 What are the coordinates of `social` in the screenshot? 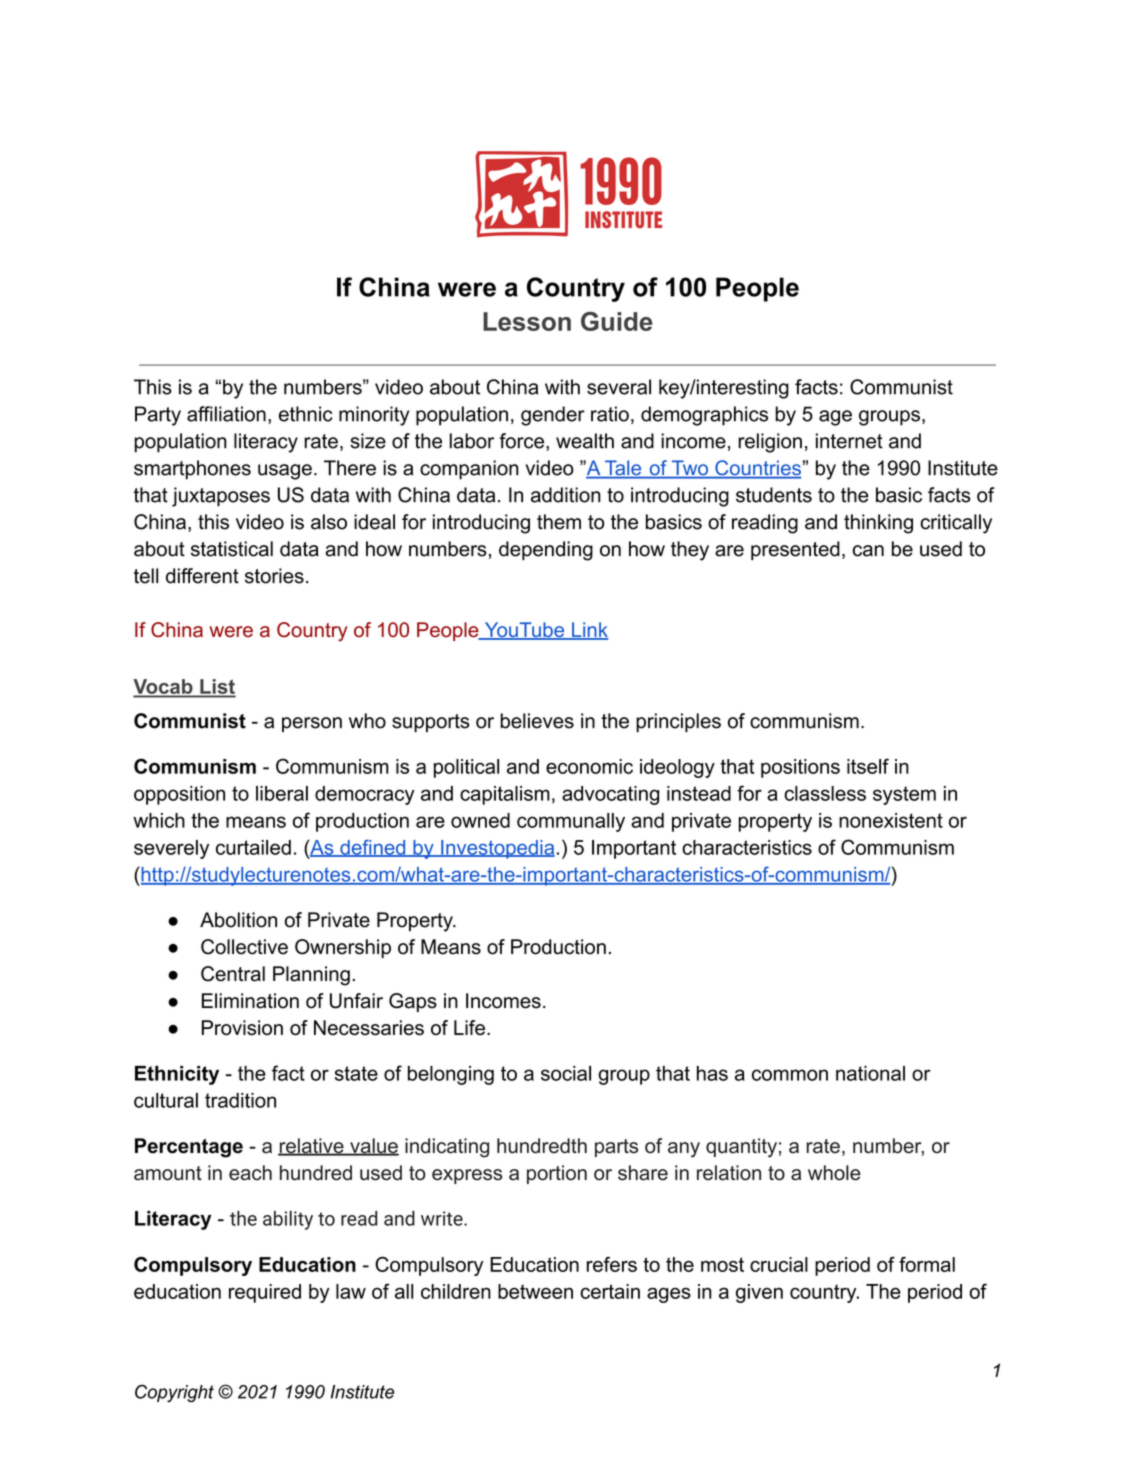 It's located at (566, 1073).
